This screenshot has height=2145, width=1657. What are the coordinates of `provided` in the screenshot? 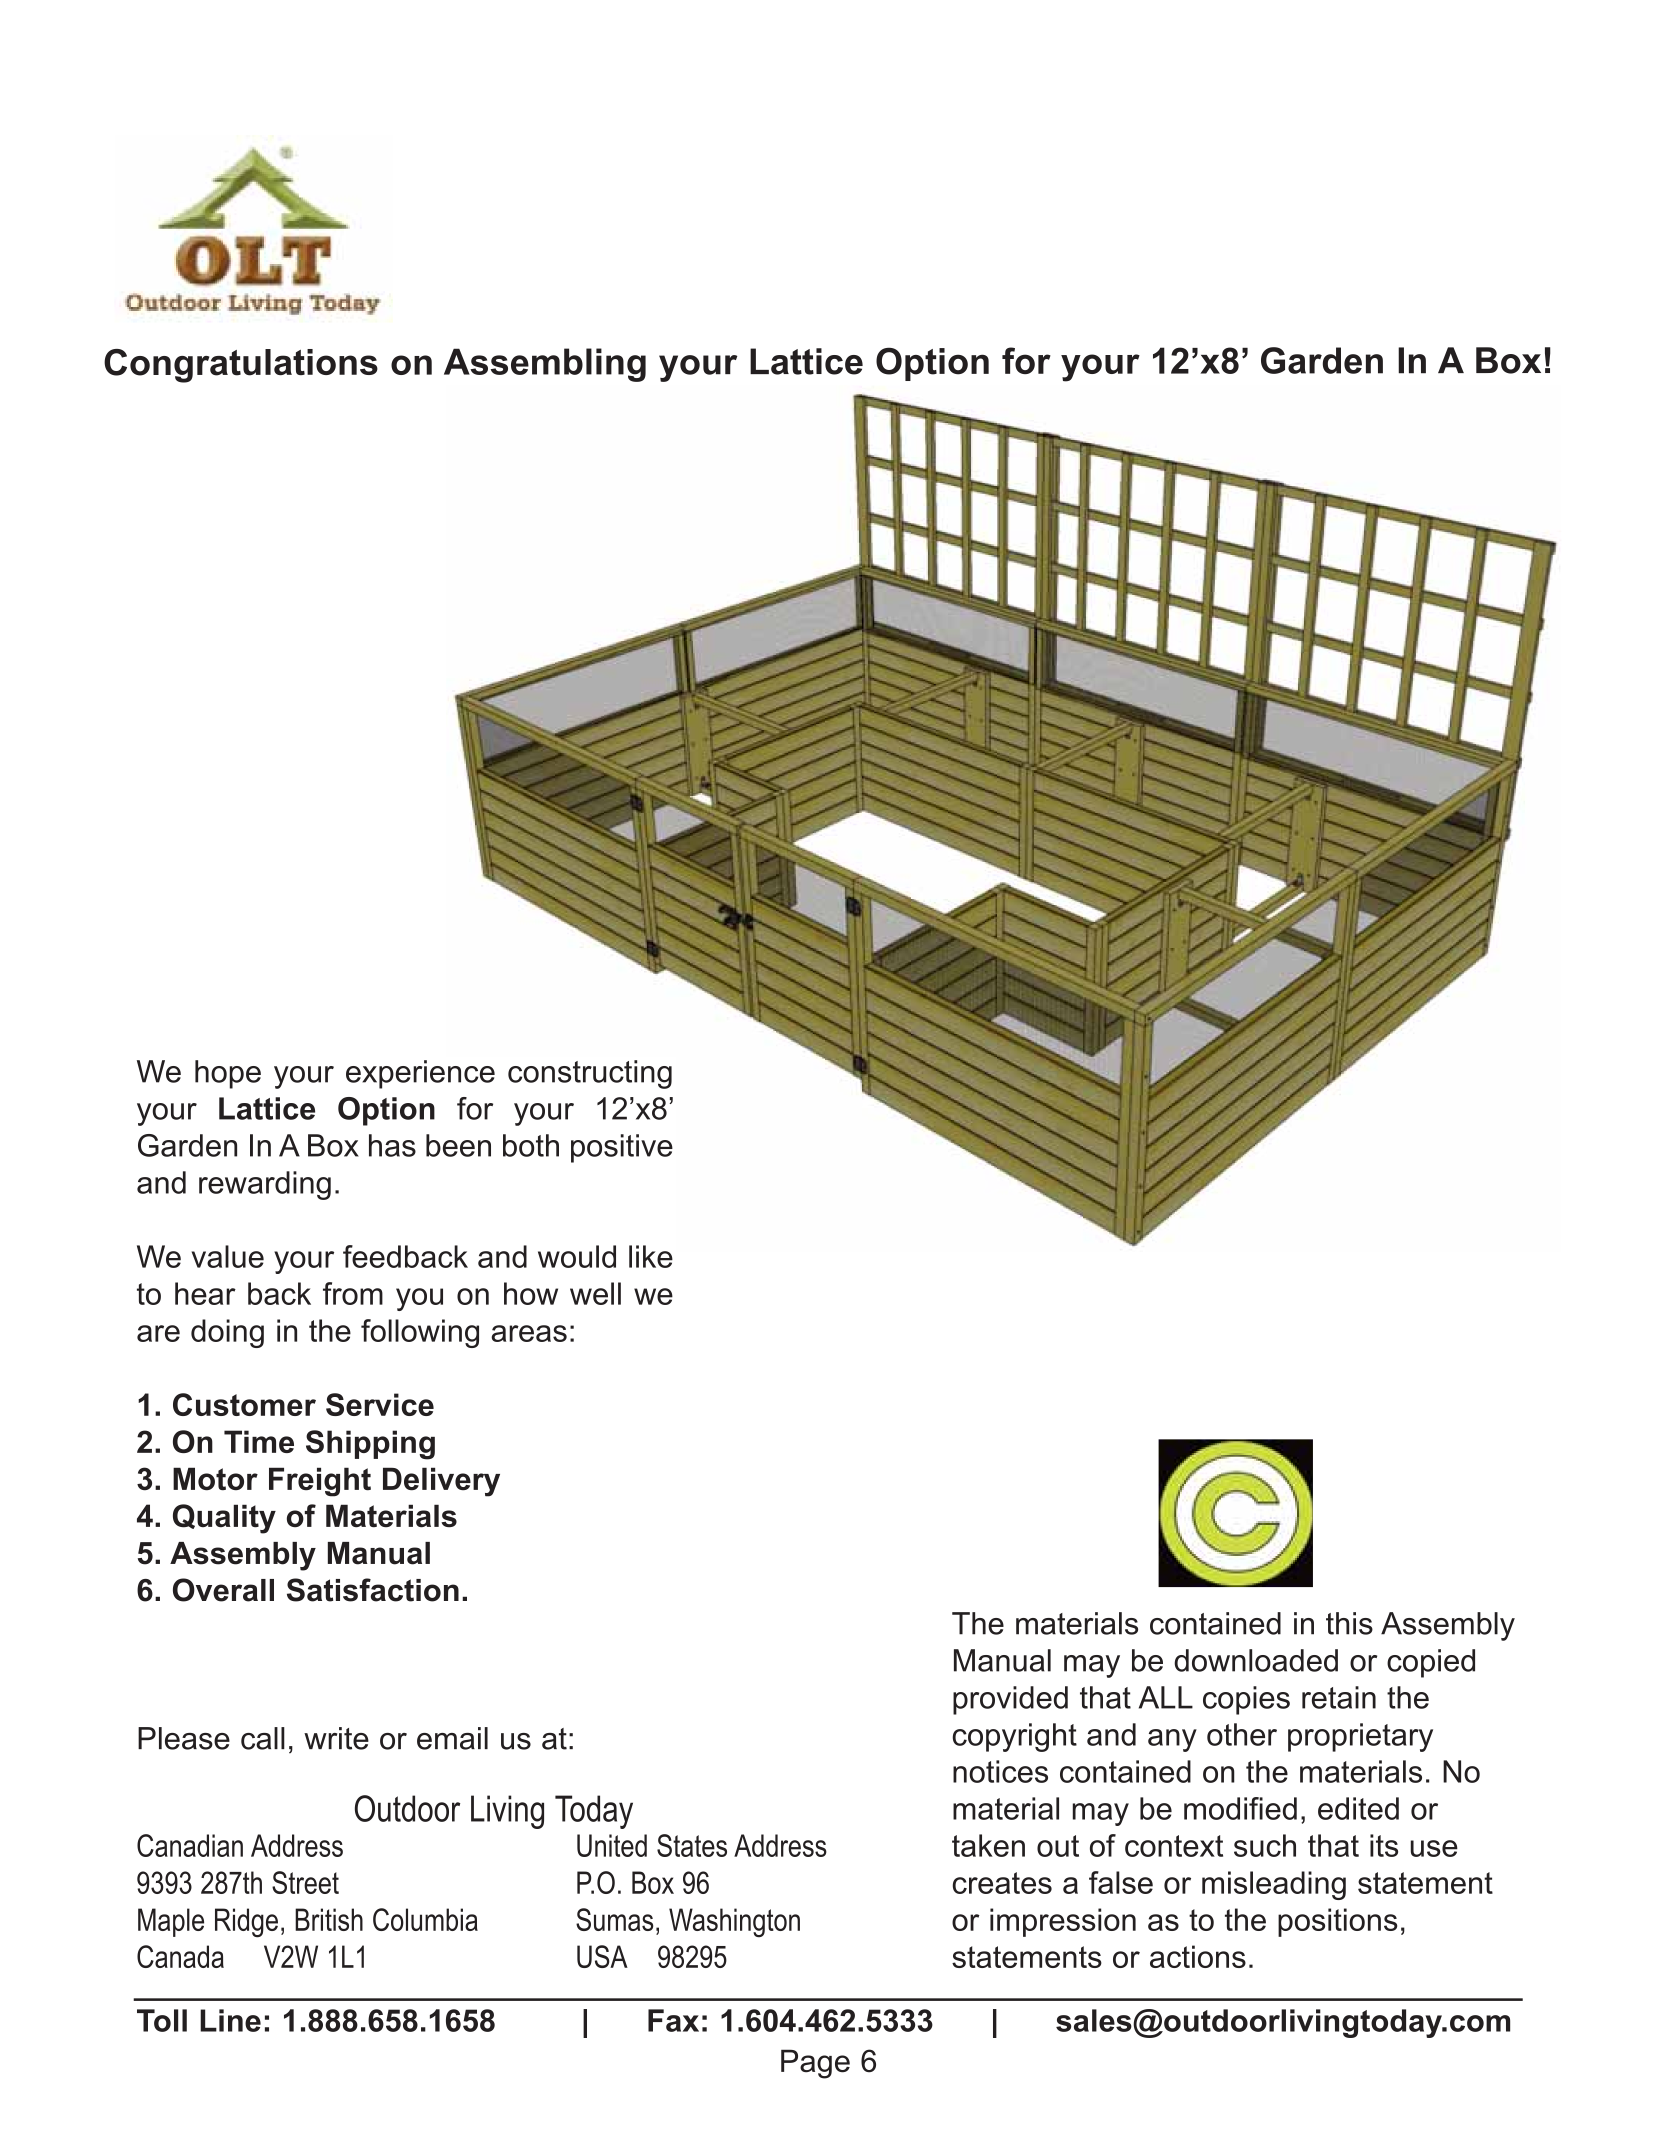 It's located at (1010, 1700).
